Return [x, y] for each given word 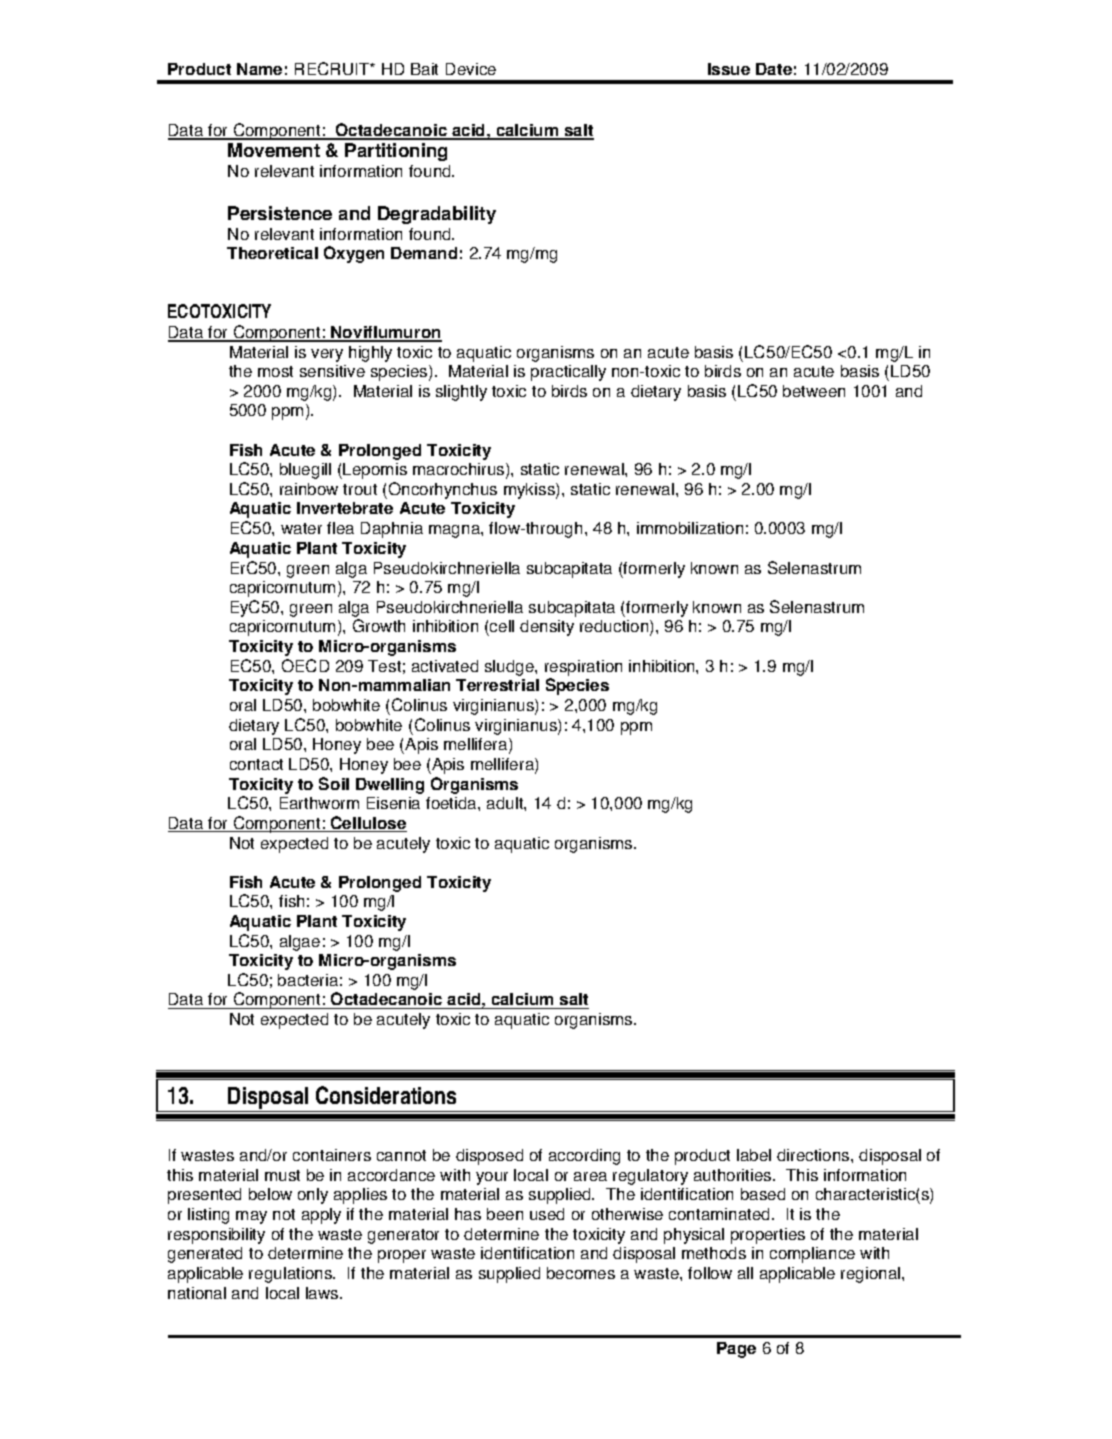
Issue [729, 69]
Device [471, 69]
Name [259, 69]
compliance [812, 1255]
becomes [581, 1273]
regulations [291, 1275]
